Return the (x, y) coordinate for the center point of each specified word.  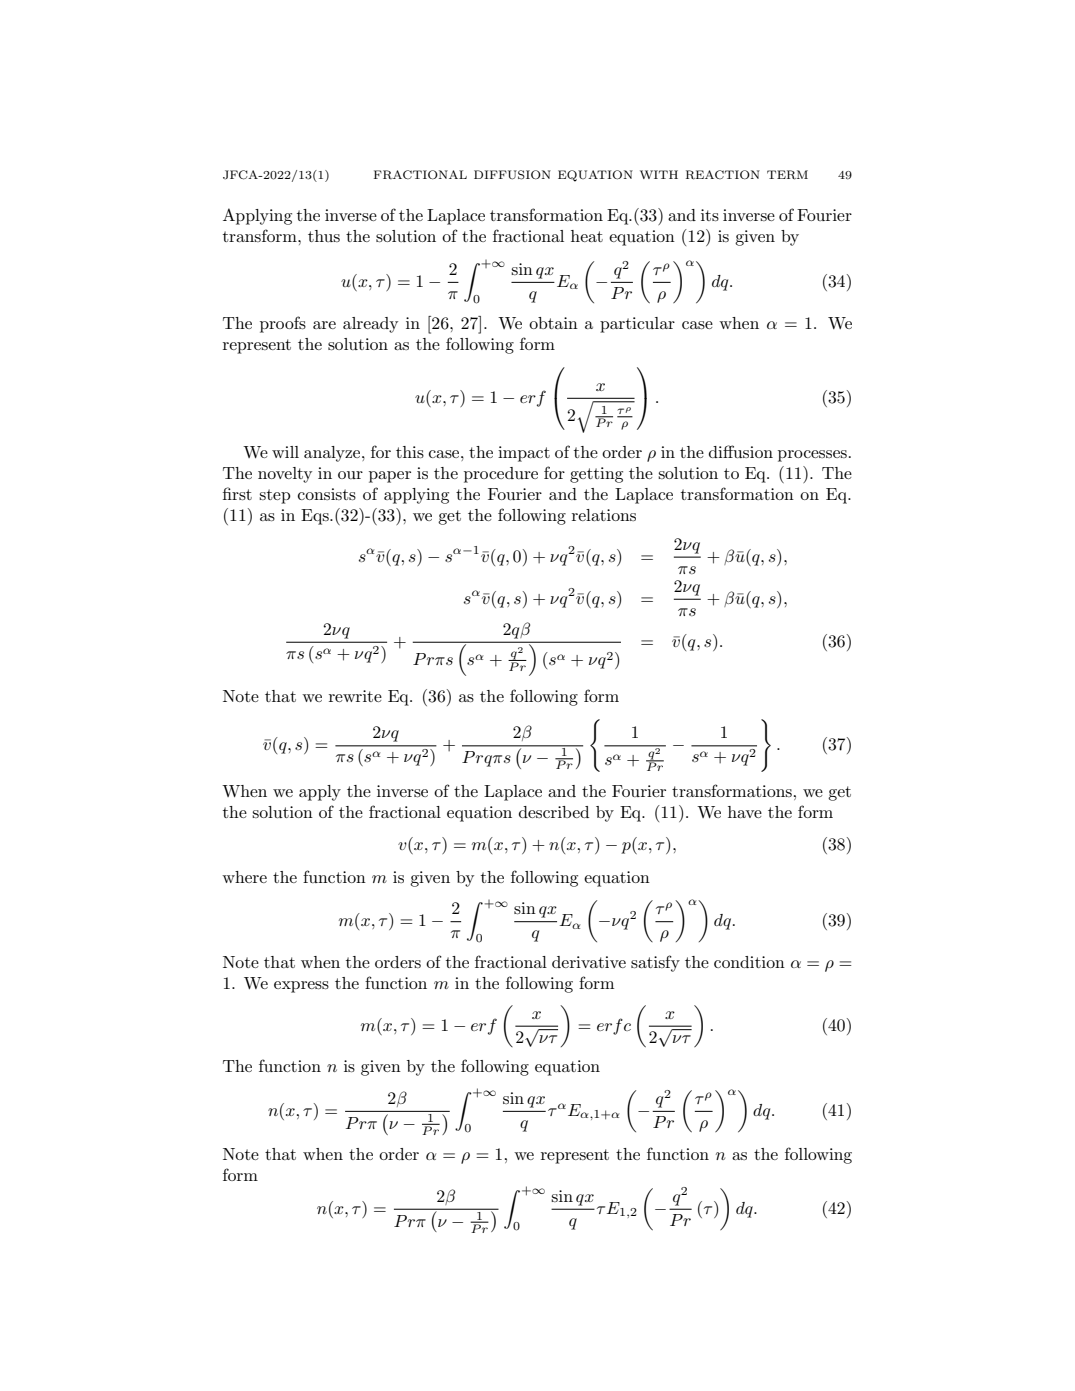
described (554, 812)
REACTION (723, 175)
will (285, 452)
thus (324, 236)
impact (524, 454)
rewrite (355, 696)
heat (587, 236)
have (745, 812)
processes (812, 456)
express (301, 987)
